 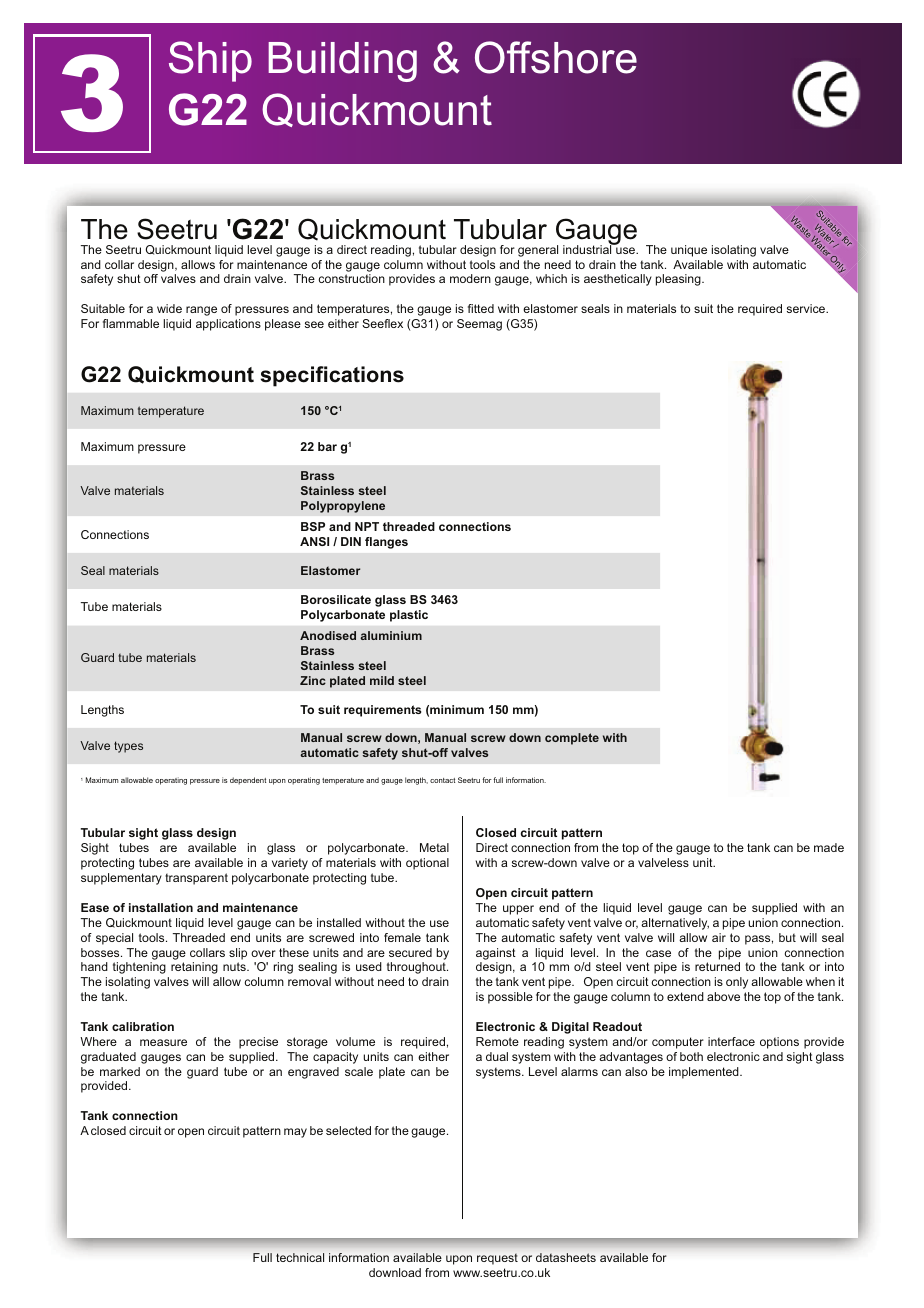 I want to click on collar, so click(x=119, y=264).
